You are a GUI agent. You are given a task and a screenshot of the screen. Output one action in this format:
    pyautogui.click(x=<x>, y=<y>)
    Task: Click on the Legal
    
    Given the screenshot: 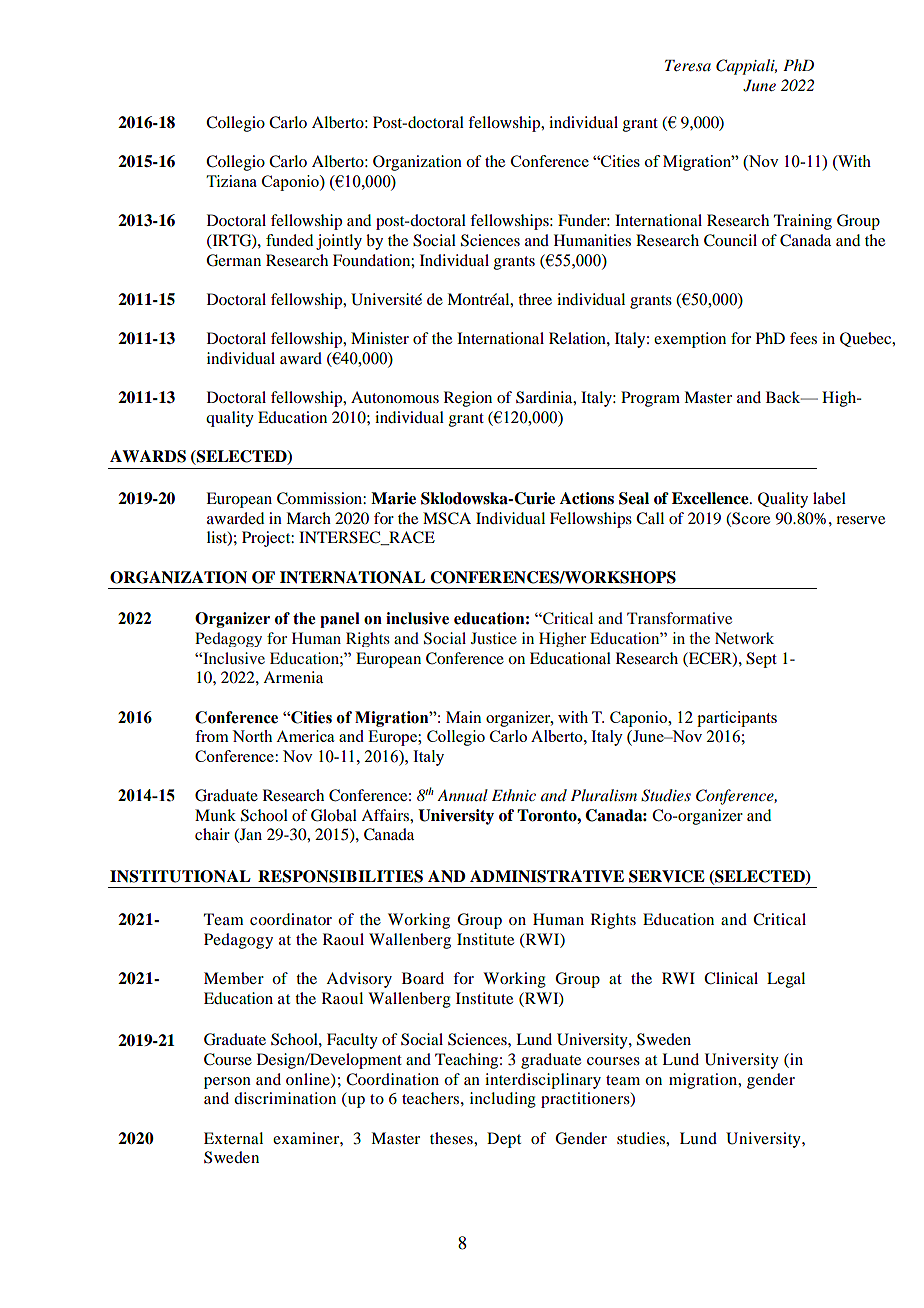 What is the action you would take?
    pyautogui.click(x=786, y=980)
